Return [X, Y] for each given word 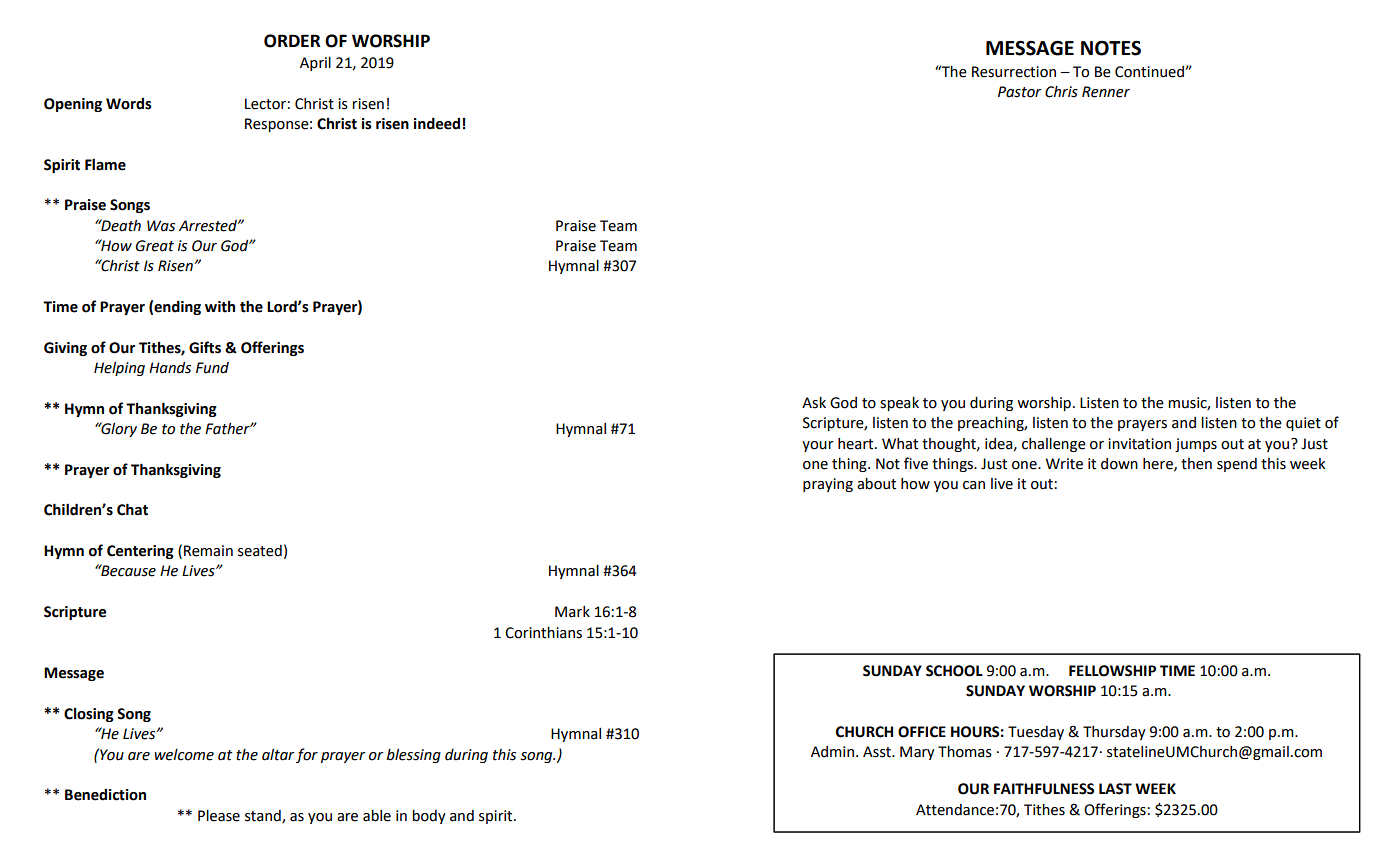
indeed [437, 123]
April [315, 64]
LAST [1115, 789]
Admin [832, 752]
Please [219, 816]
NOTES [1111, 48]
